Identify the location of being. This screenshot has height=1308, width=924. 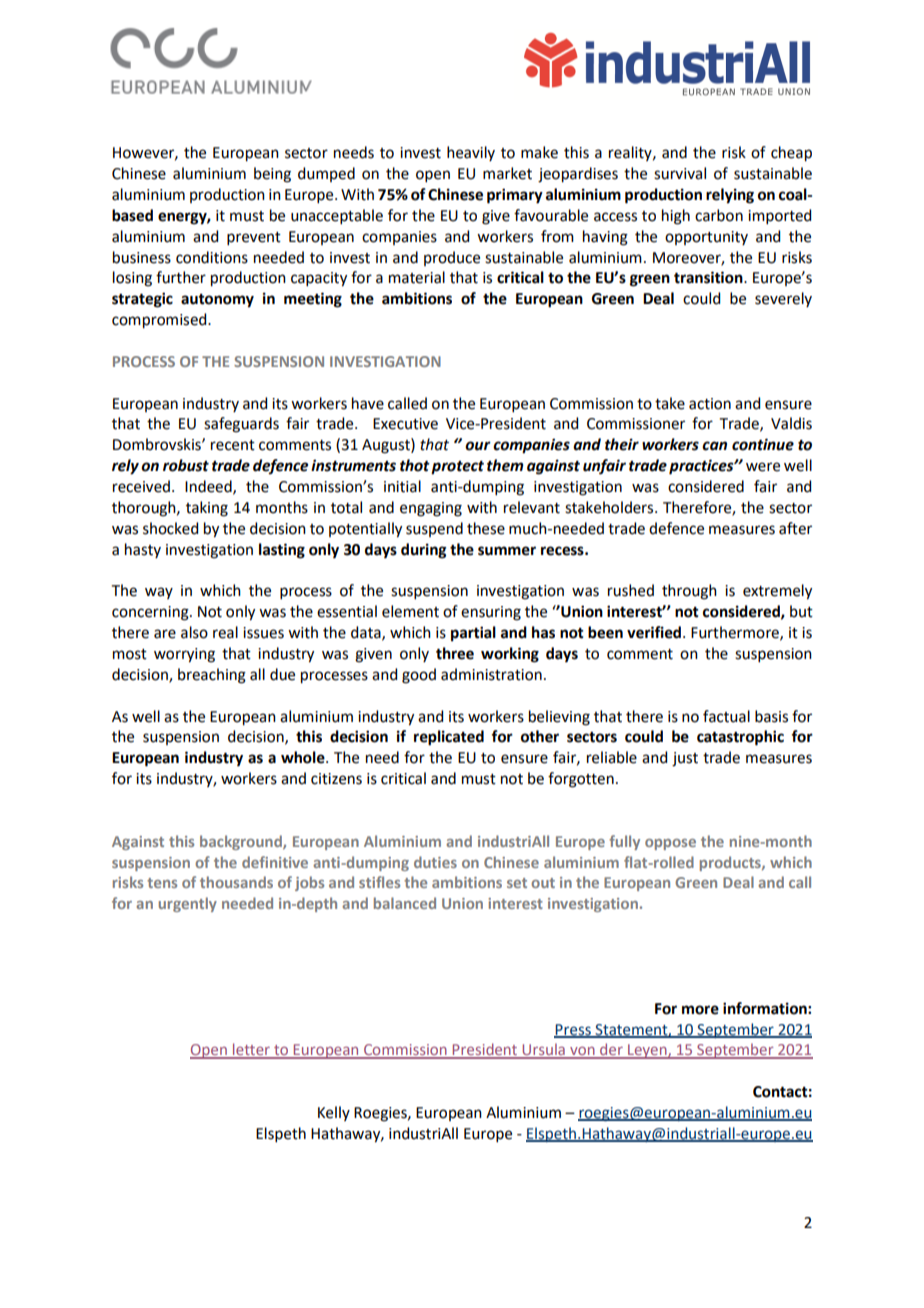
(272, 175).
